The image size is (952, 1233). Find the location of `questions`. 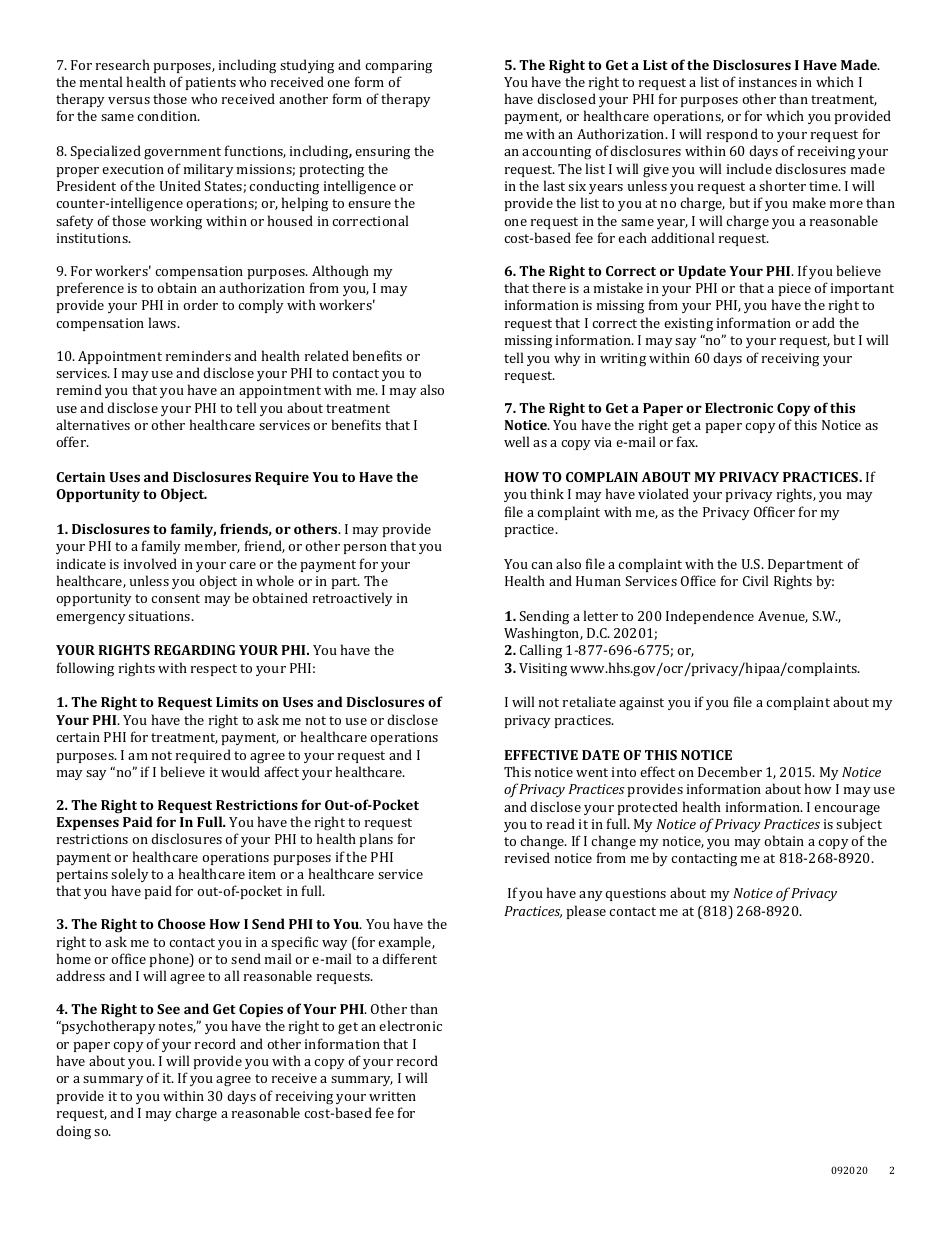

questions is located at coordinates (635, 894).
